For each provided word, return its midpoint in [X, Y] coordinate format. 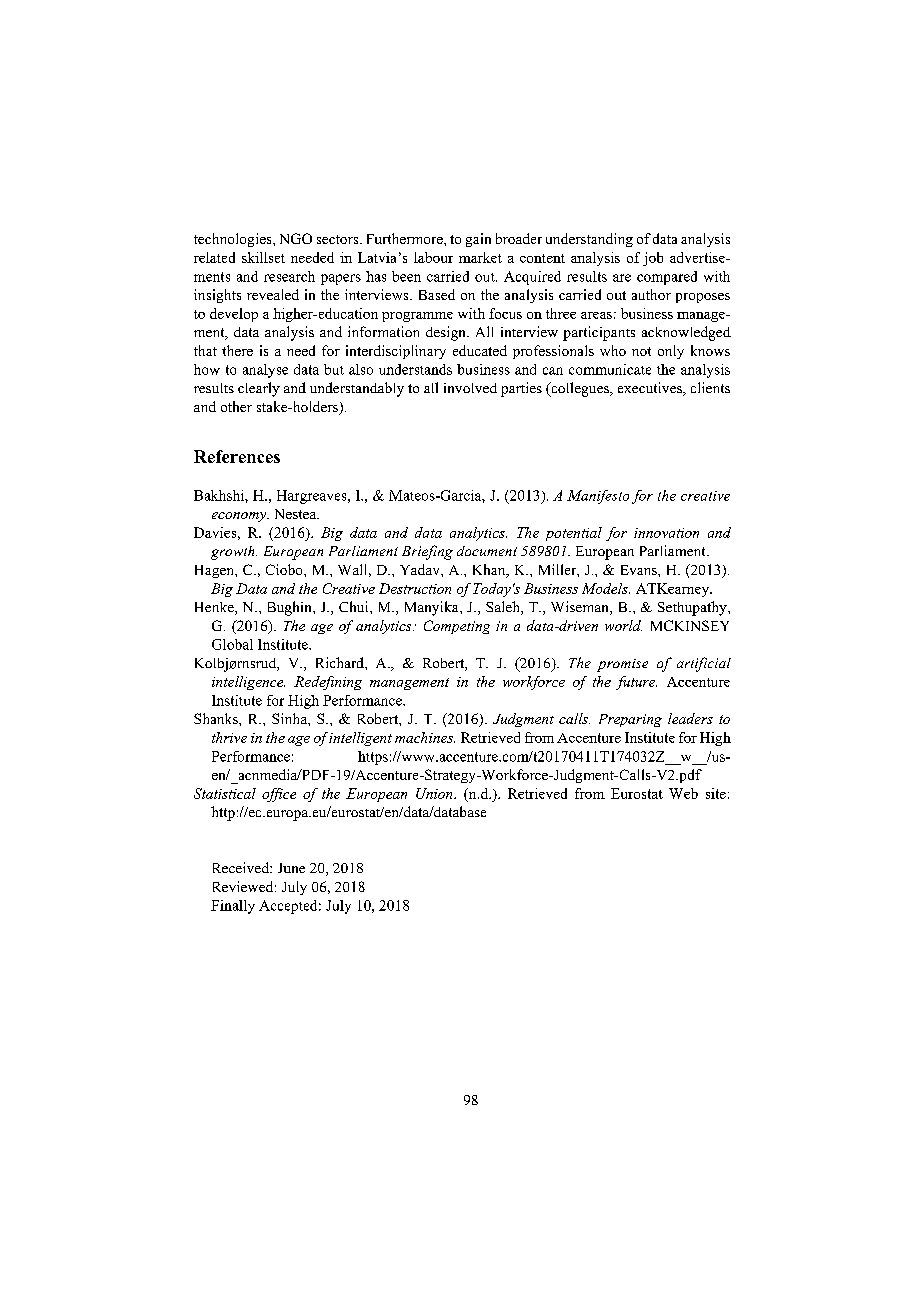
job [653, 259]
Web [683, 793]
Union [435, 793]
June [291, 868]
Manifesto [598, 497]
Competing [457, 627]
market [480, 257]
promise [622, 665]
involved [470, 388]
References [237, 456]
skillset [263, 257]
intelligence [248, 683]
